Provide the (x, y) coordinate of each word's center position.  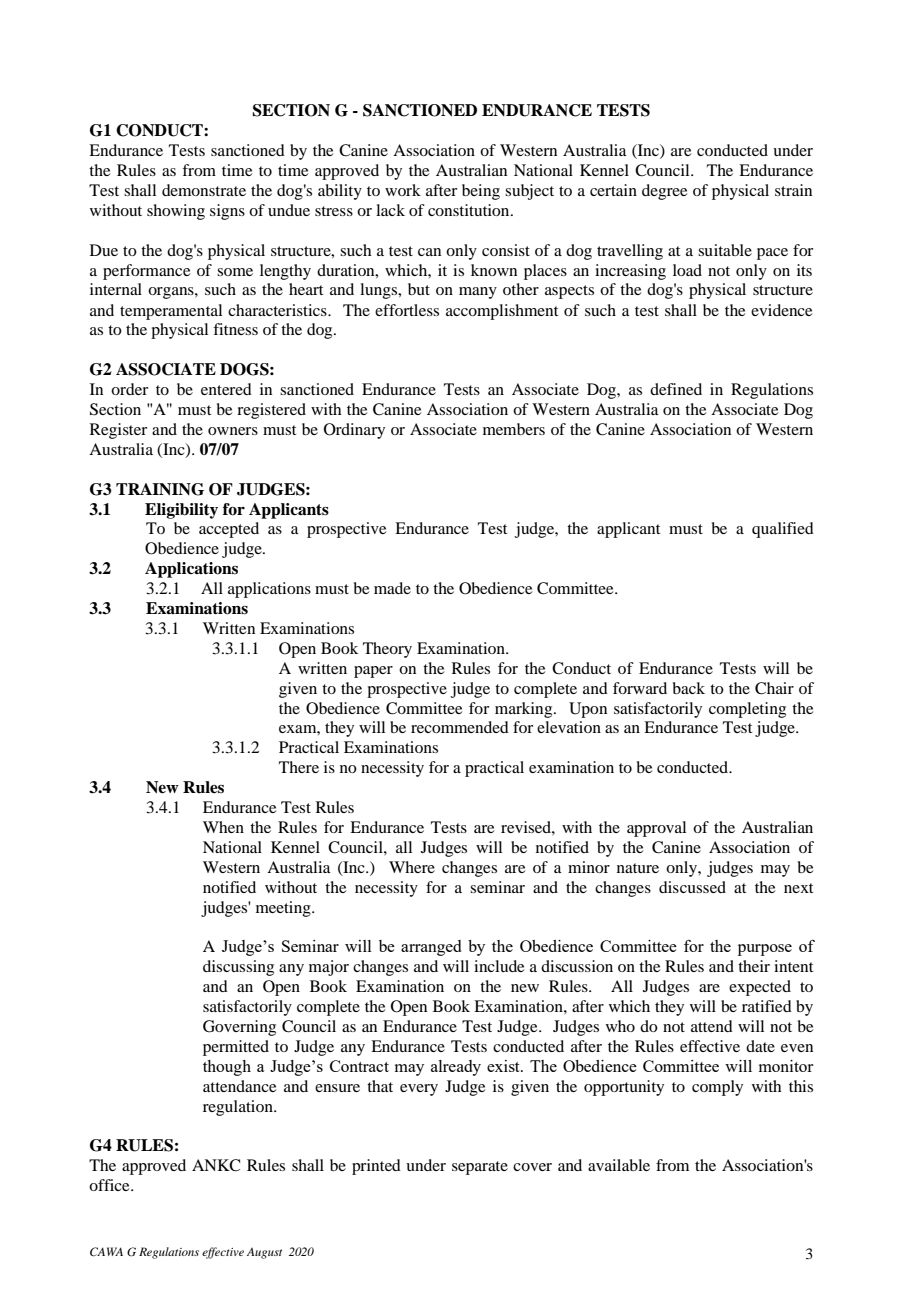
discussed (692, 887)
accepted (229, 530)
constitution (470, 210)
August (264, 1253)
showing (176, 212)
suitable (725, 250)
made (392, 588)
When (223, 827)
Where (412, 867)
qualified (783, 530)
